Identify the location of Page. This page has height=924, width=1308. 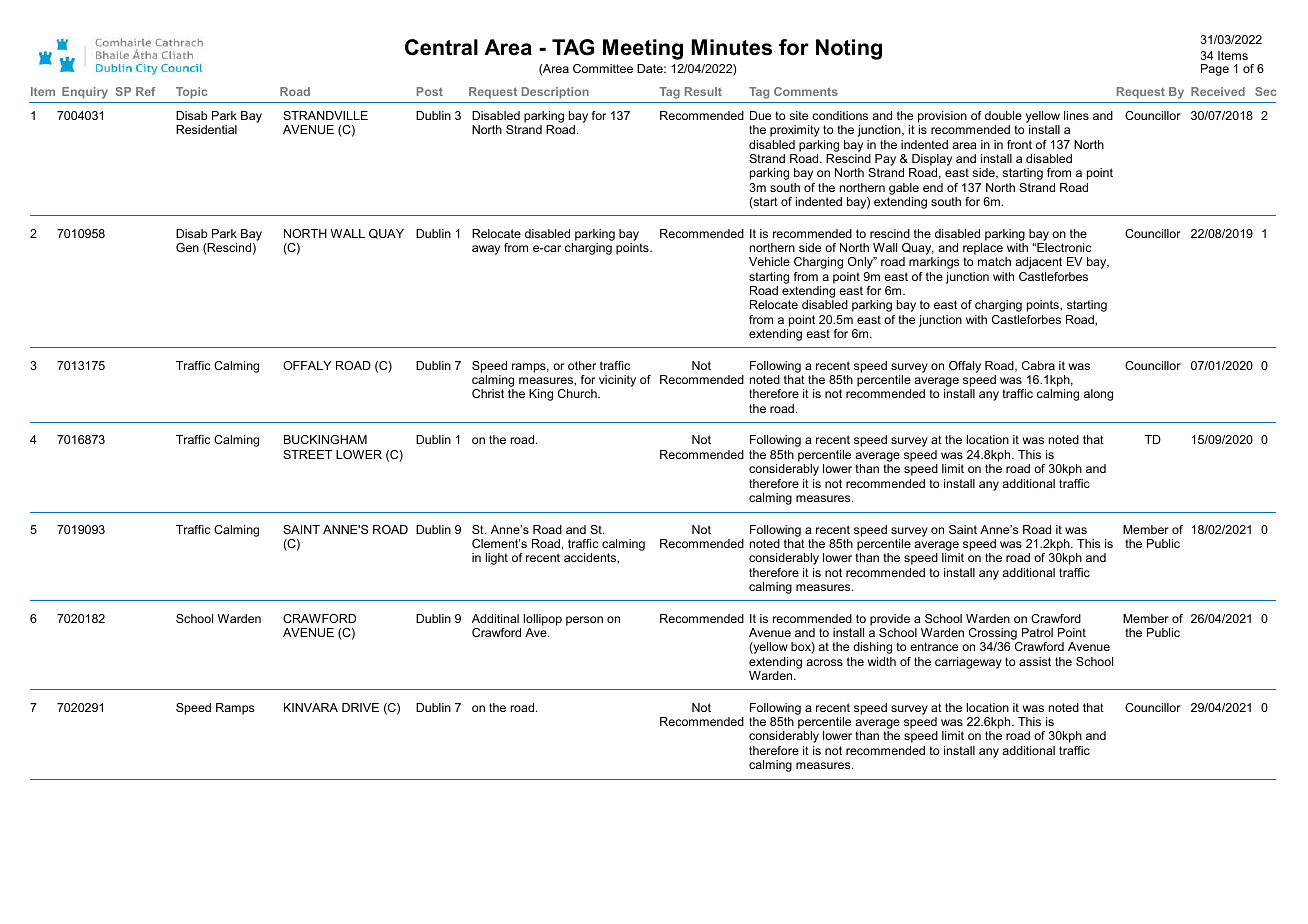
(1215, 70).
